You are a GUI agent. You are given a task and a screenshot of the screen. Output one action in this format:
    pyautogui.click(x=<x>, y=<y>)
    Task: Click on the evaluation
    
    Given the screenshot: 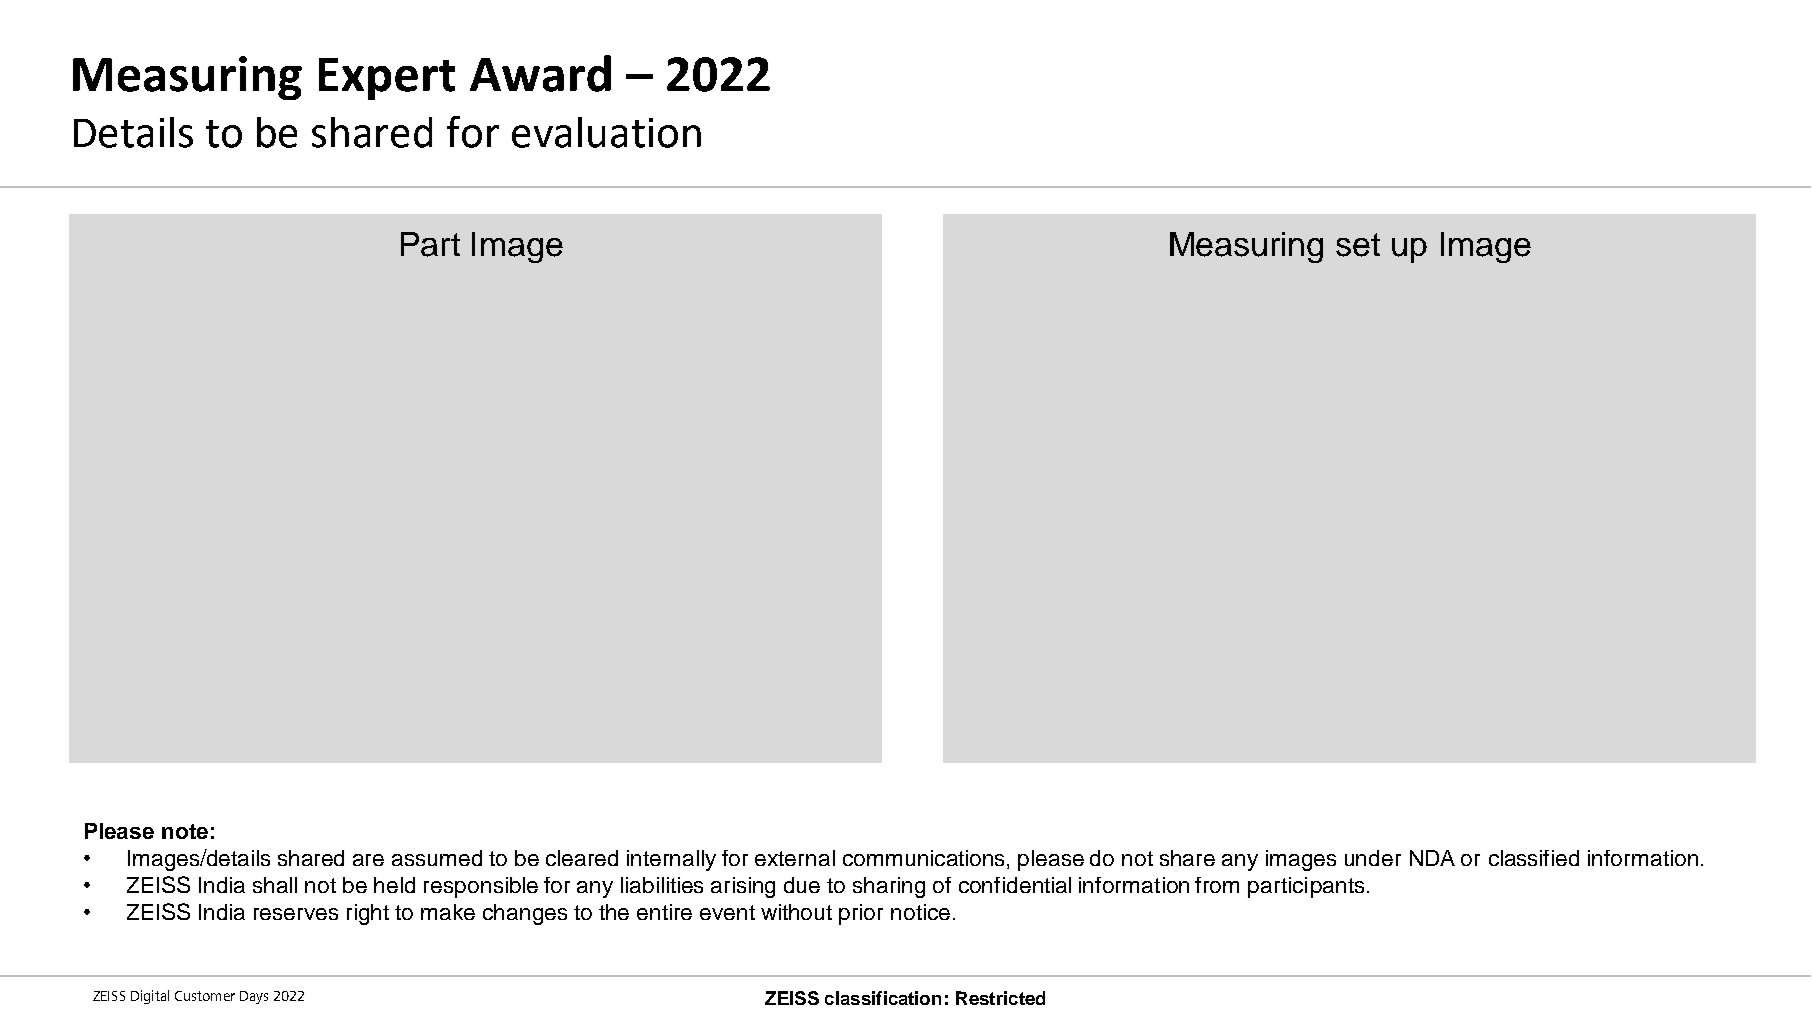 What is the action you would take?
    pyautogui.click(x=606, y=132)
